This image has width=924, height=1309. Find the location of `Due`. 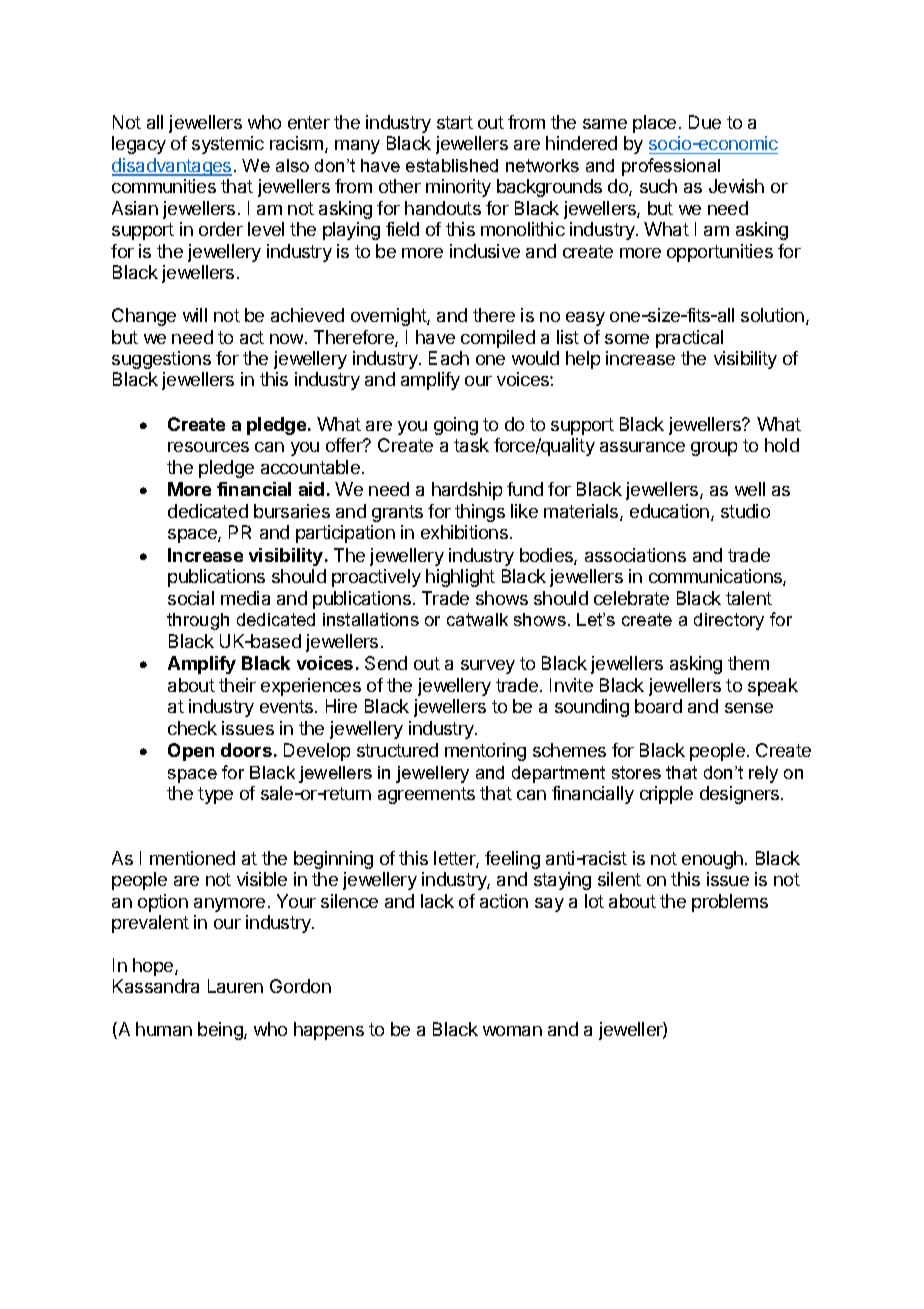

Due is located at coordinates (705, 122).
